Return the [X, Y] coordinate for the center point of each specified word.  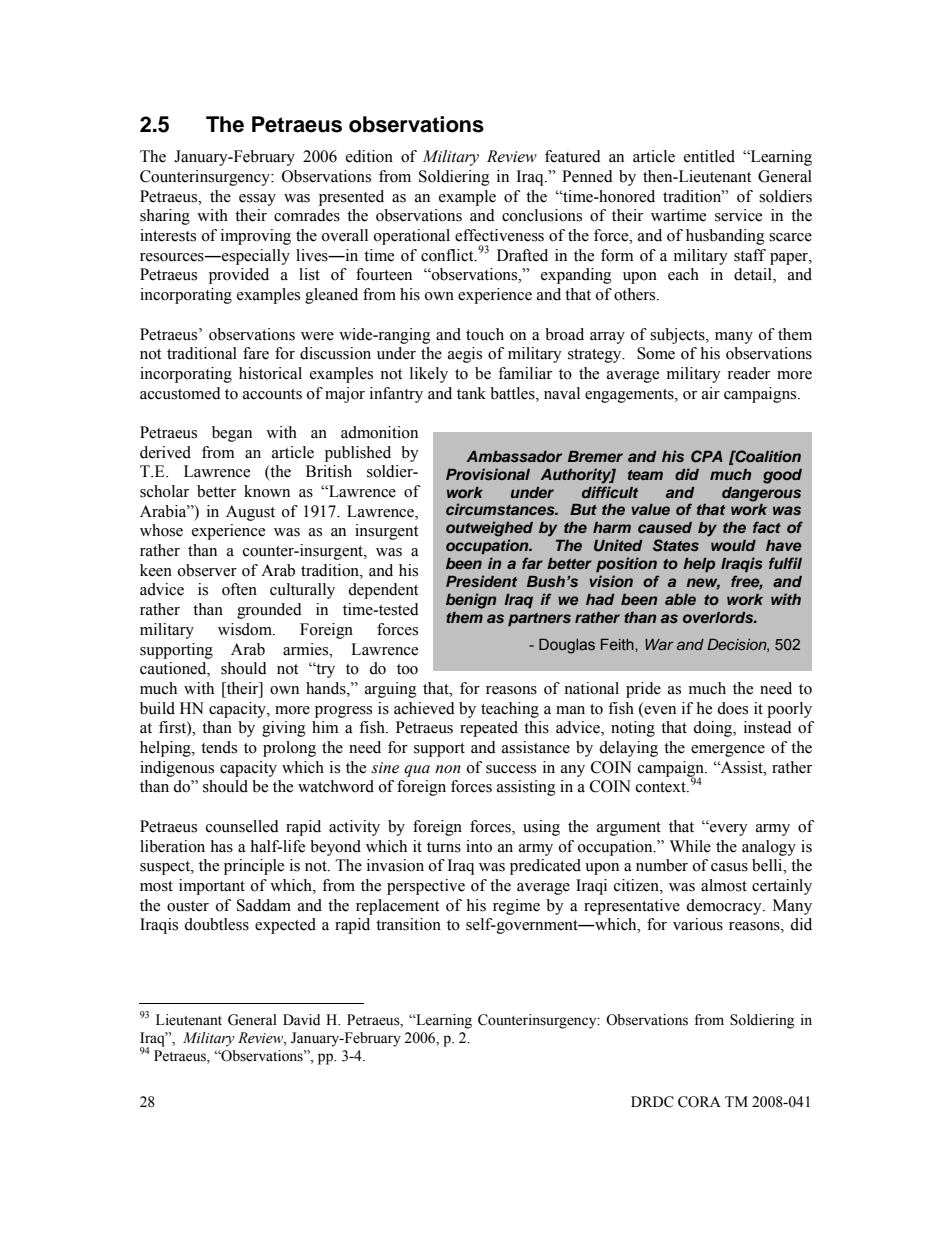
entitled [709, 156]
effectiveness [499, 235]
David [301, 1019]
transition [408, 924]
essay [257, 200]
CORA [699, 1102]
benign [471, 601]
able [680, 599]
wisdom [246, 629]
